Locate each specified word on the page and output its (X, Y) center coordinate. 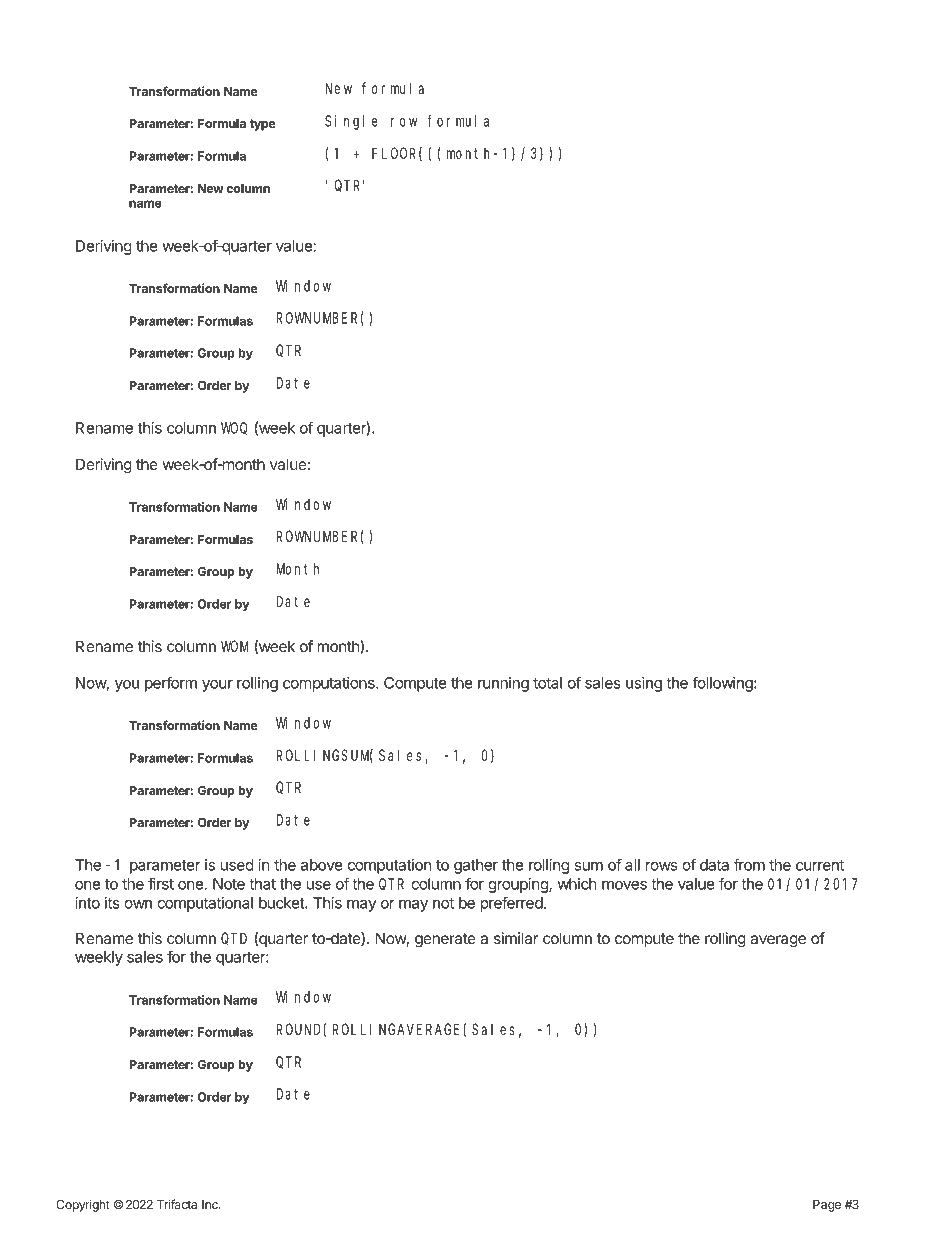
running (503, 684)
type (263, 125)
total (547, 683)
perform (171, 684)
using (644, 684)
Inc (211, 1204)
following (723, 684)
